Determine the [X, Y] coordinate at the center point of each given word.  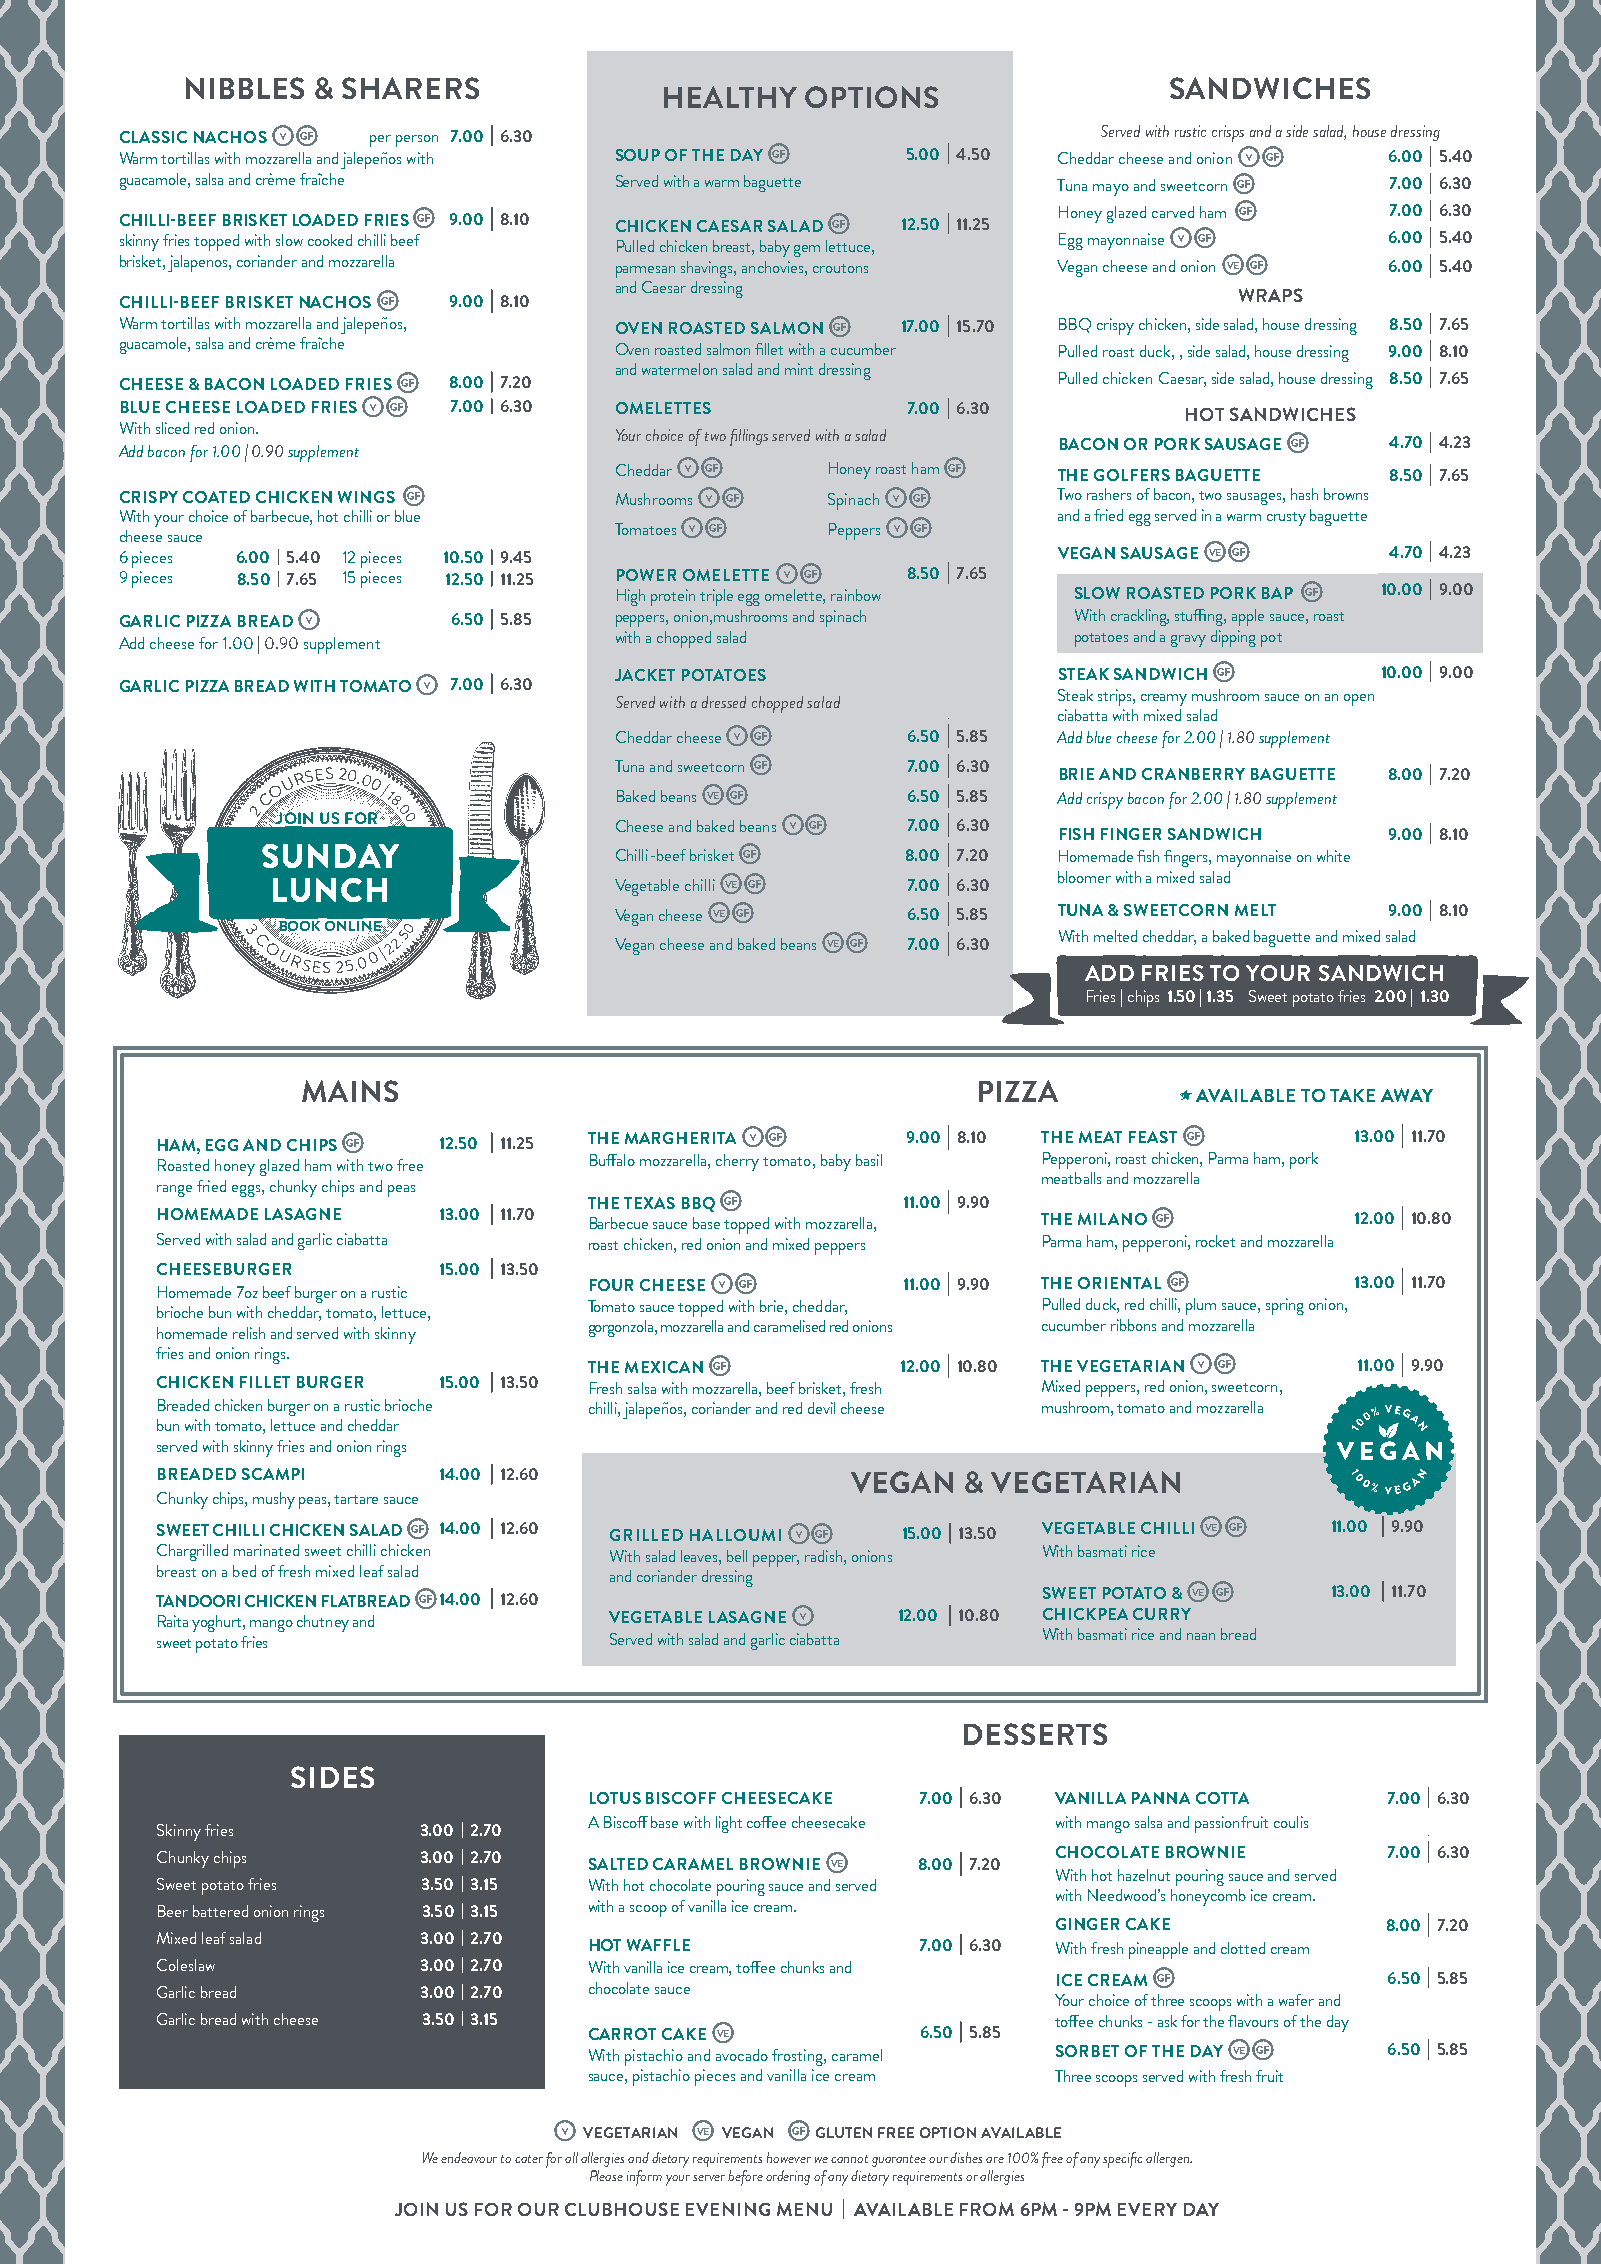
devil [821, 1408]
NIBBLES [245, 88]
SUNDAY [330, 856]
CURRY [1162, 1614]
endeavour [469, 2157]
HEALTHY [730, 97]
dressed [724, 702]
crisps [1228, 133]
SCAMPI [273, 1474]
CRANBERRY [1193, 774]
